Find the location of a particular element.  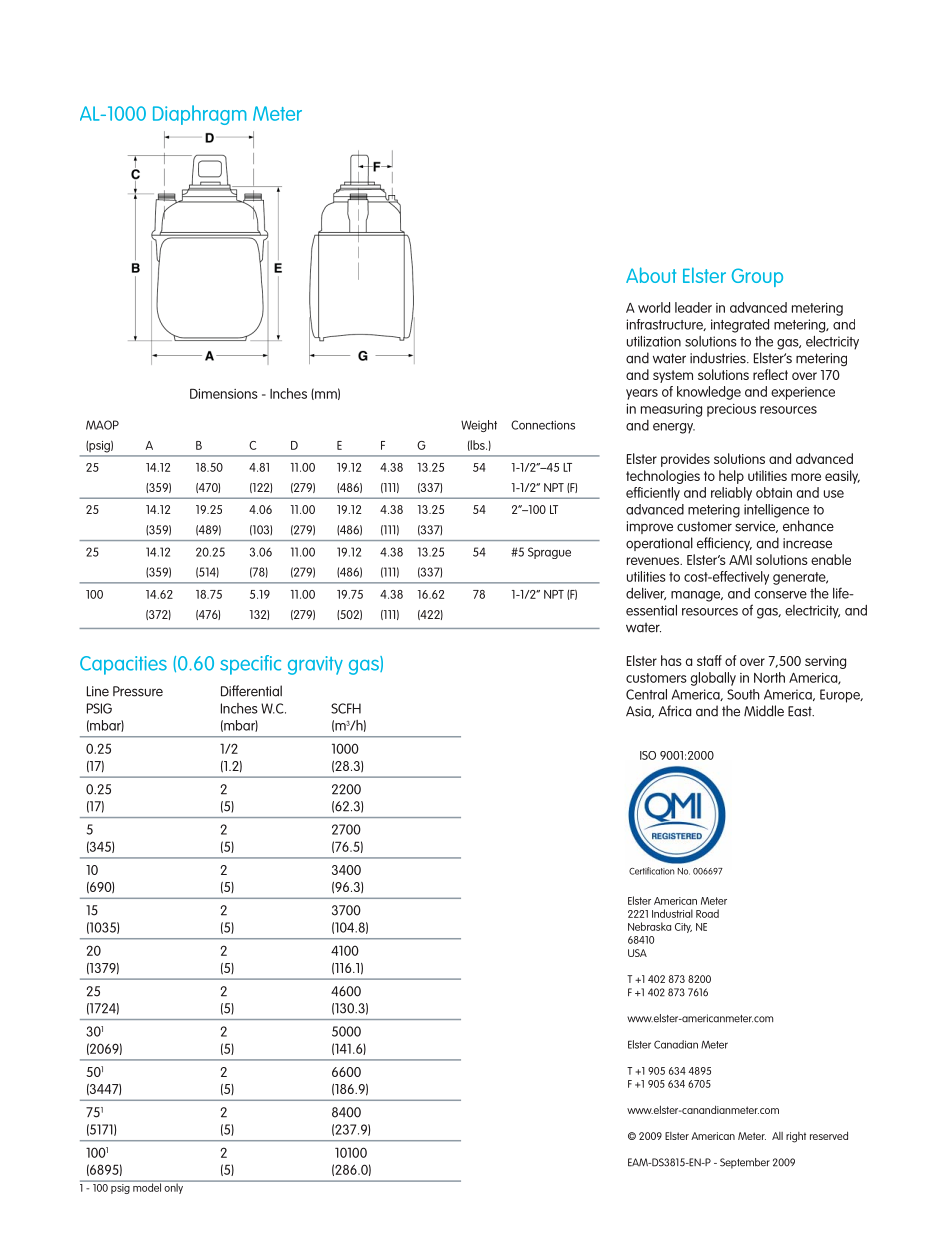

gravity is located at coordinates (315, 665).
